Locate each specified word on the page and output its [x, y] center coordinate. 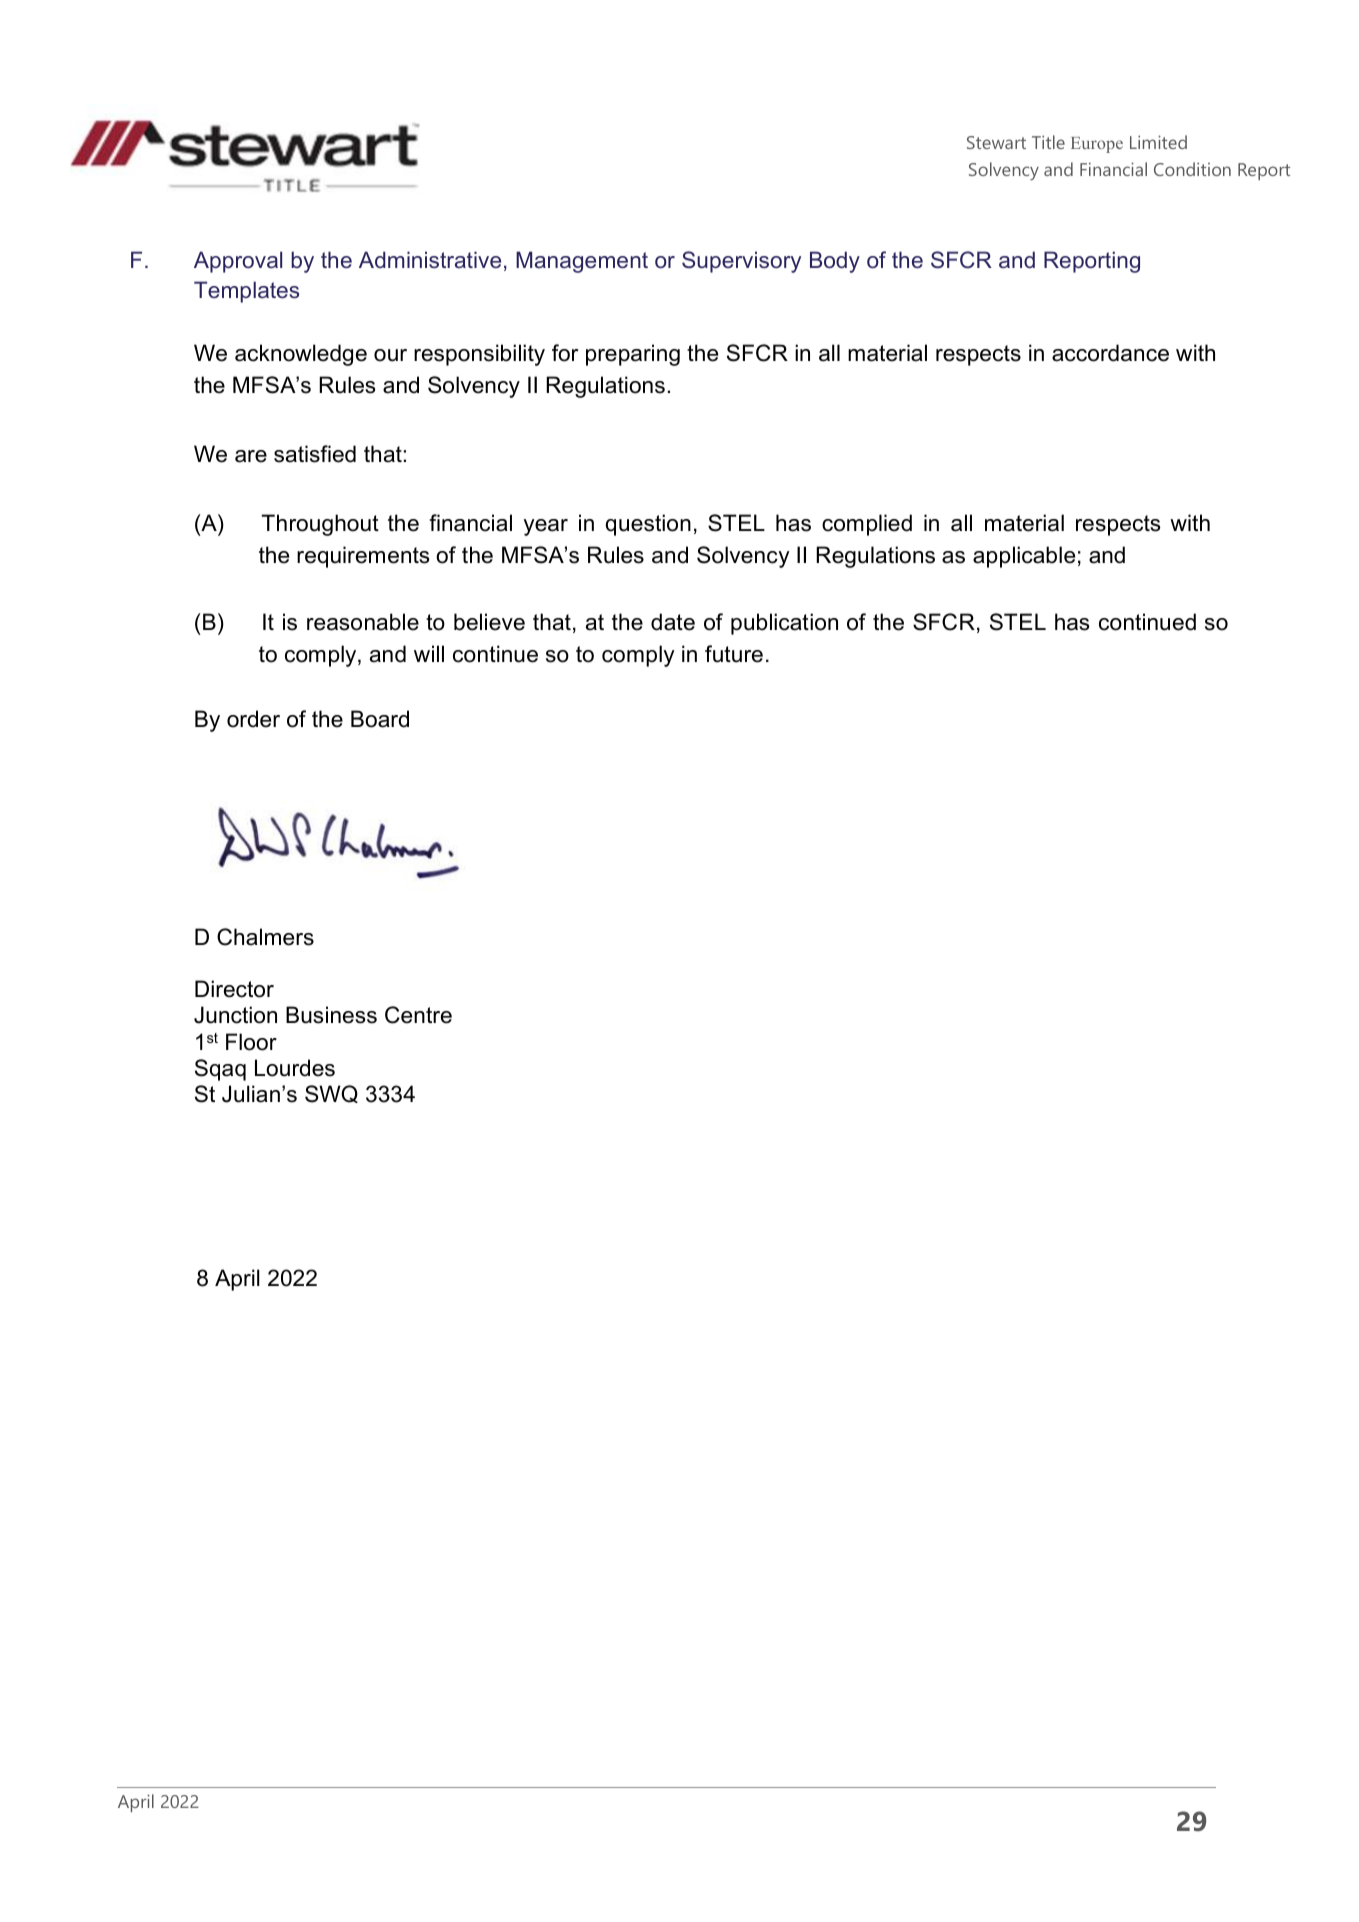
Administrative [430, 259]
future [734, 654]
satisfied [315, 454]
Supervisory [741, 262]
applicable [1024, 557]
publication [784, 624]
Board [380, 719]
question [648, 525]
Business [331, 1015]
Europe [1097, 145]
